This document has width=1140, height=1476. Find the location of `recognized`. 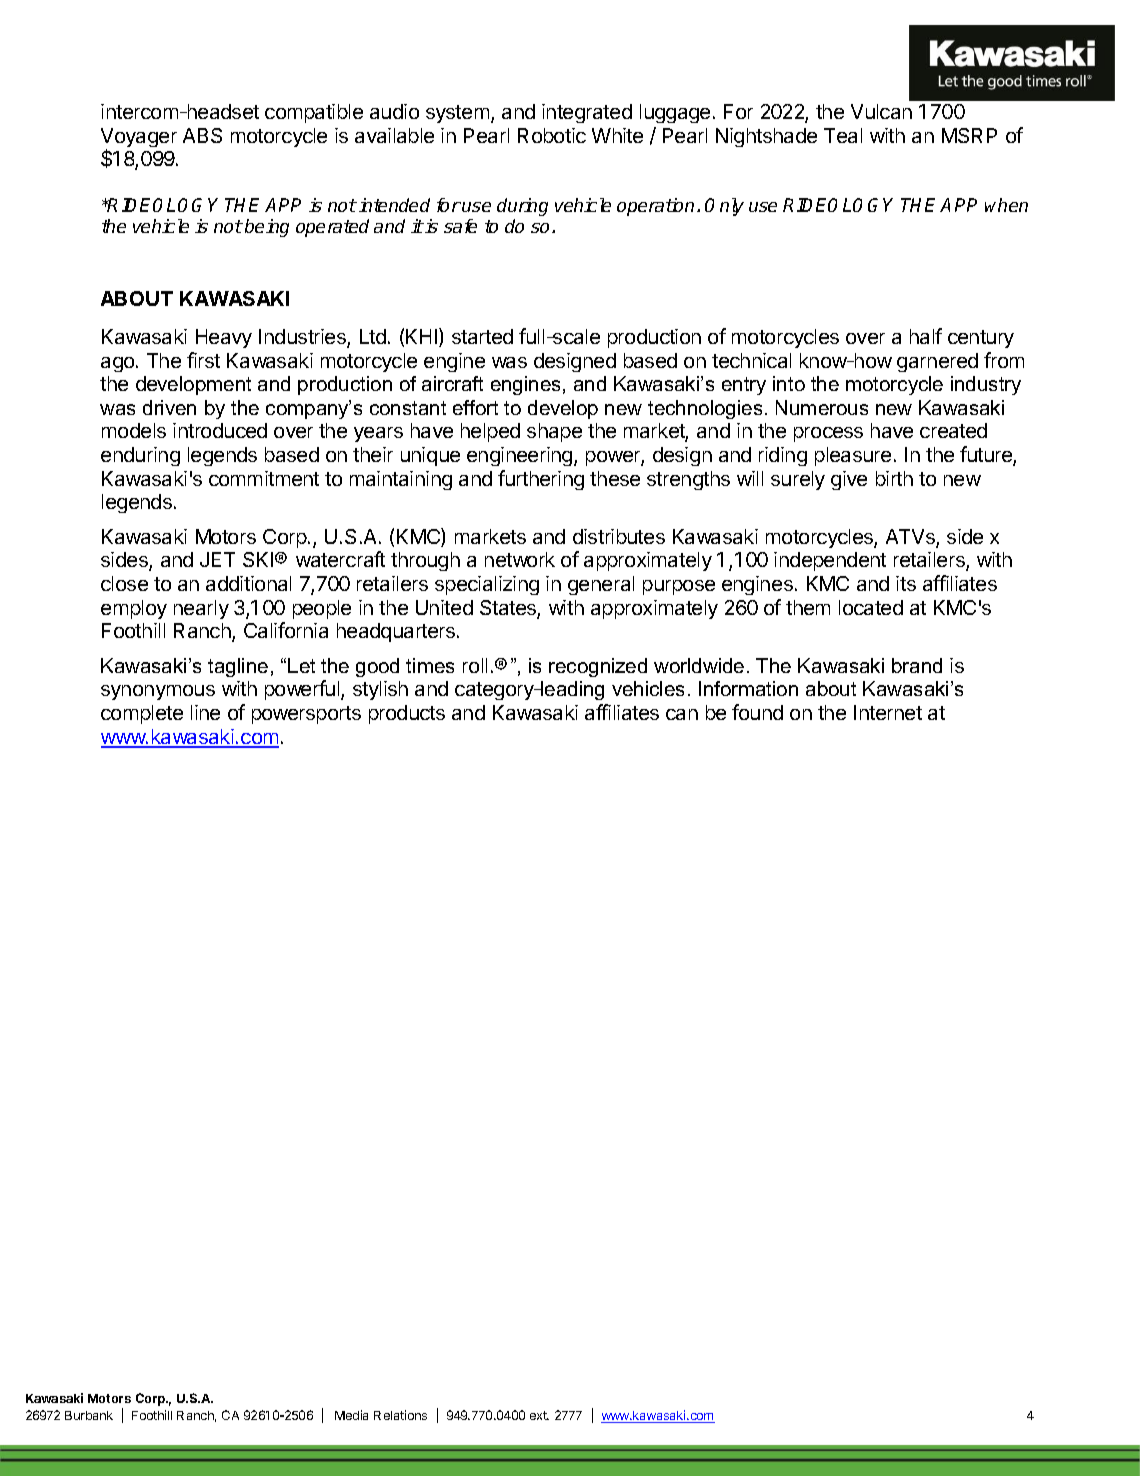

recognized is located at coordinates (598, 667).
